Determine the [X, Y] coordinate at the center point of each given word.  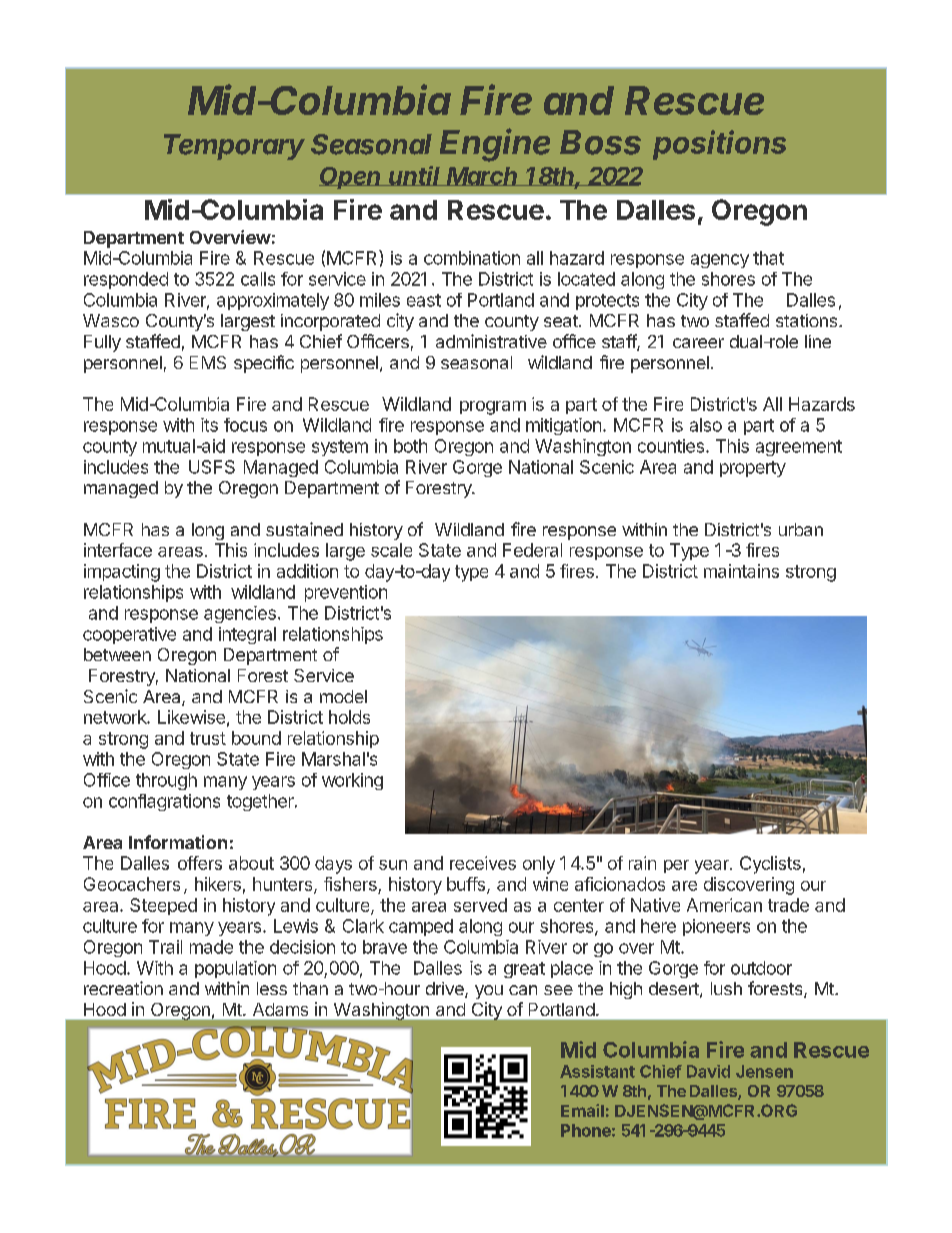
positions [719, 145]
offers [200, 863]
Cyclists [770, 865]
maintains [741, 571]
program [493, 408]
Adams [280, 1009]
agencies [240, 614]
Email [582, 1110]
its [209, 425]
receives [483, 863]
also [706, 425]
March [483, 176]
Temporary [234, 147]
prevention [346, 593]
